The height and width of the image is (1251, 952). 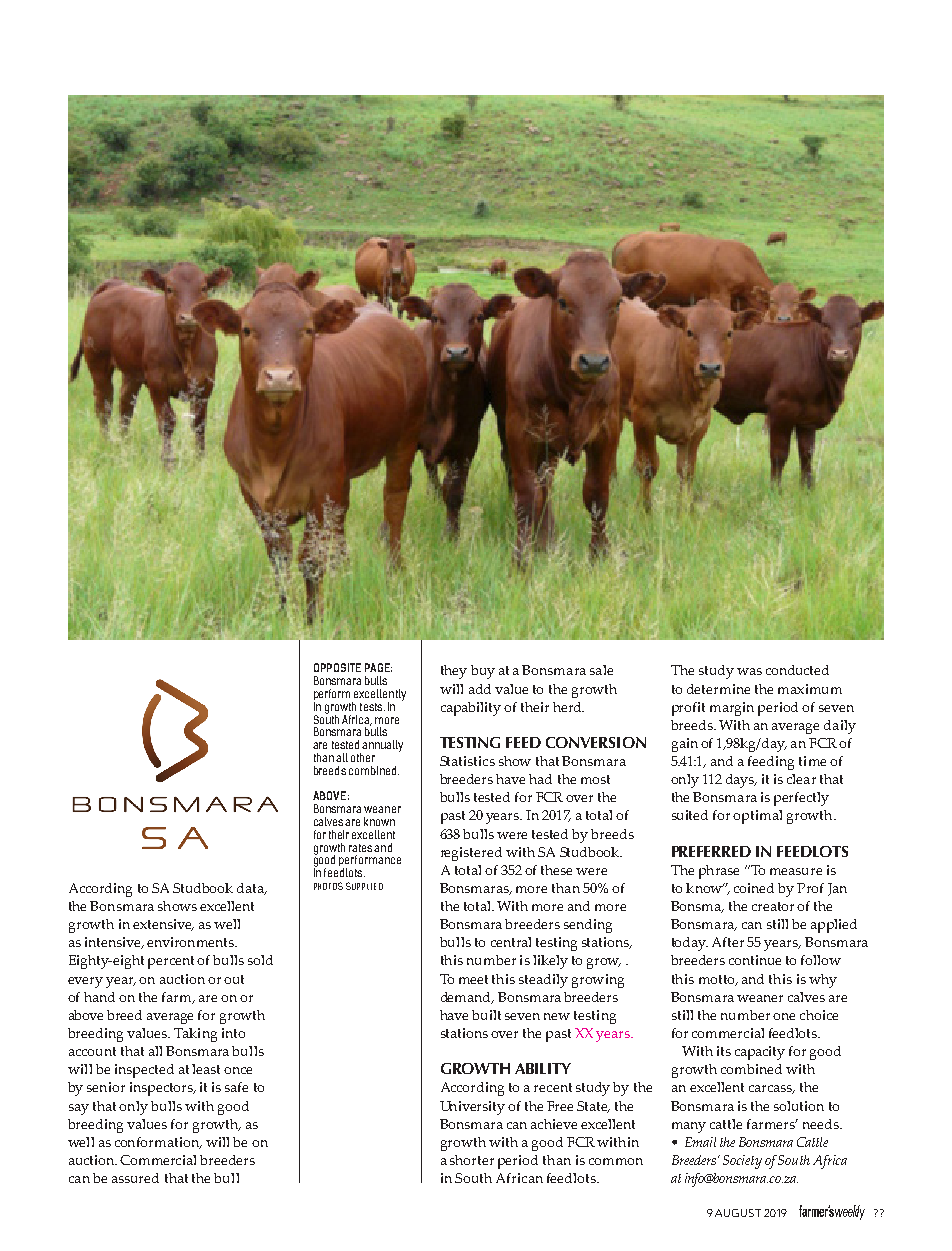 What do you see at coordinates (135, 1178) in the image?
I see `assured` at bounding box center [135, 1178].
